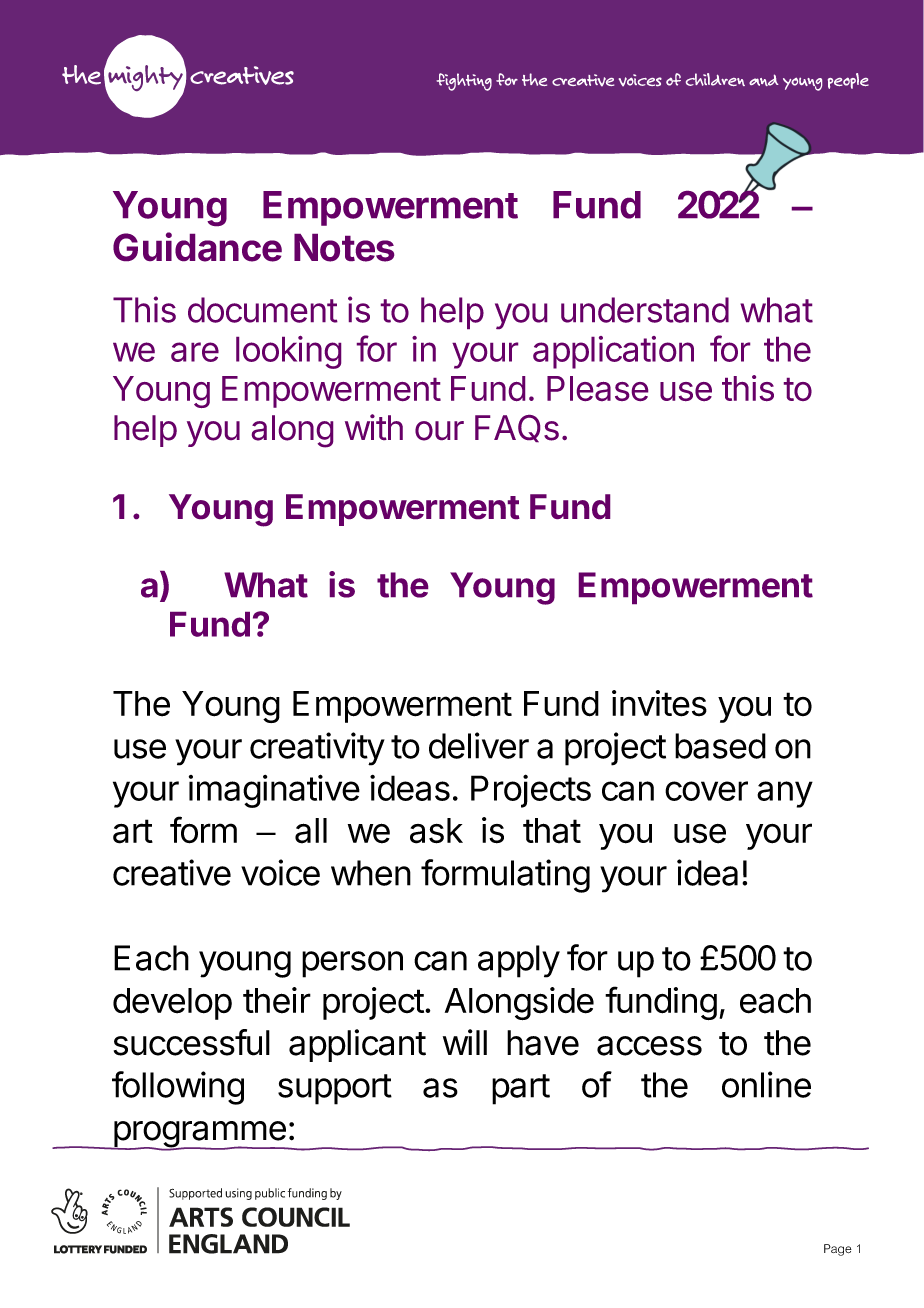  What do you see at coordinates (263, 310) in the page?
I see `document` at bounding box center [263, 310].
